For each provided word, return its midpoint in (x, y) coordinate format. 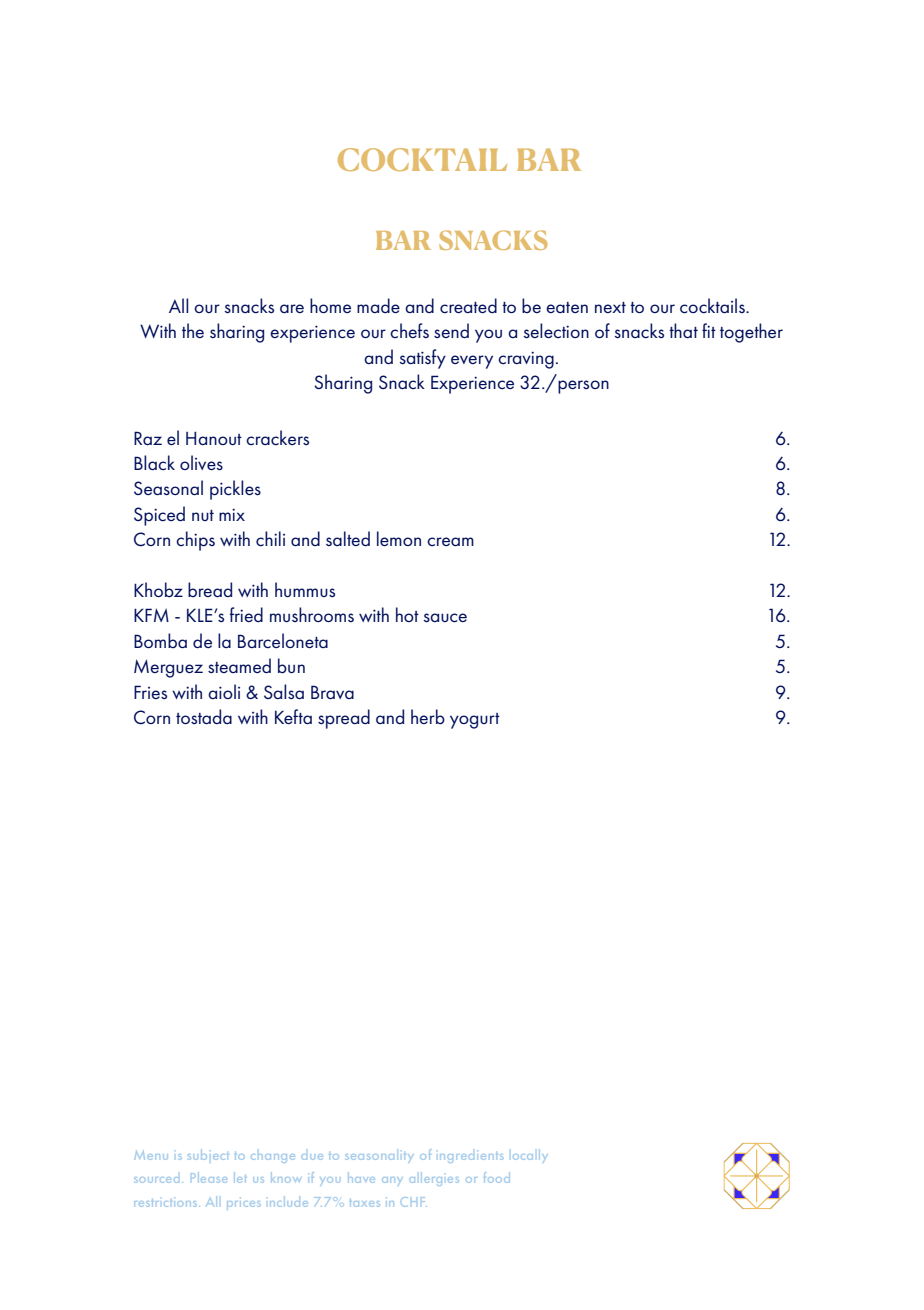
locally (529, 1157)
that (683, 330)
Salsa (284, 691)
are (292, 308)
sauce (445, 618)
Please (209, 1178)
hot (407, 614)
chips (195, 541)
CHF (413, 1202)
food (497, 1177)
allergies (434, 1181)
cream (450, 541)
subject (208, 1154)
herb (428, 717)
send (451, 330)
